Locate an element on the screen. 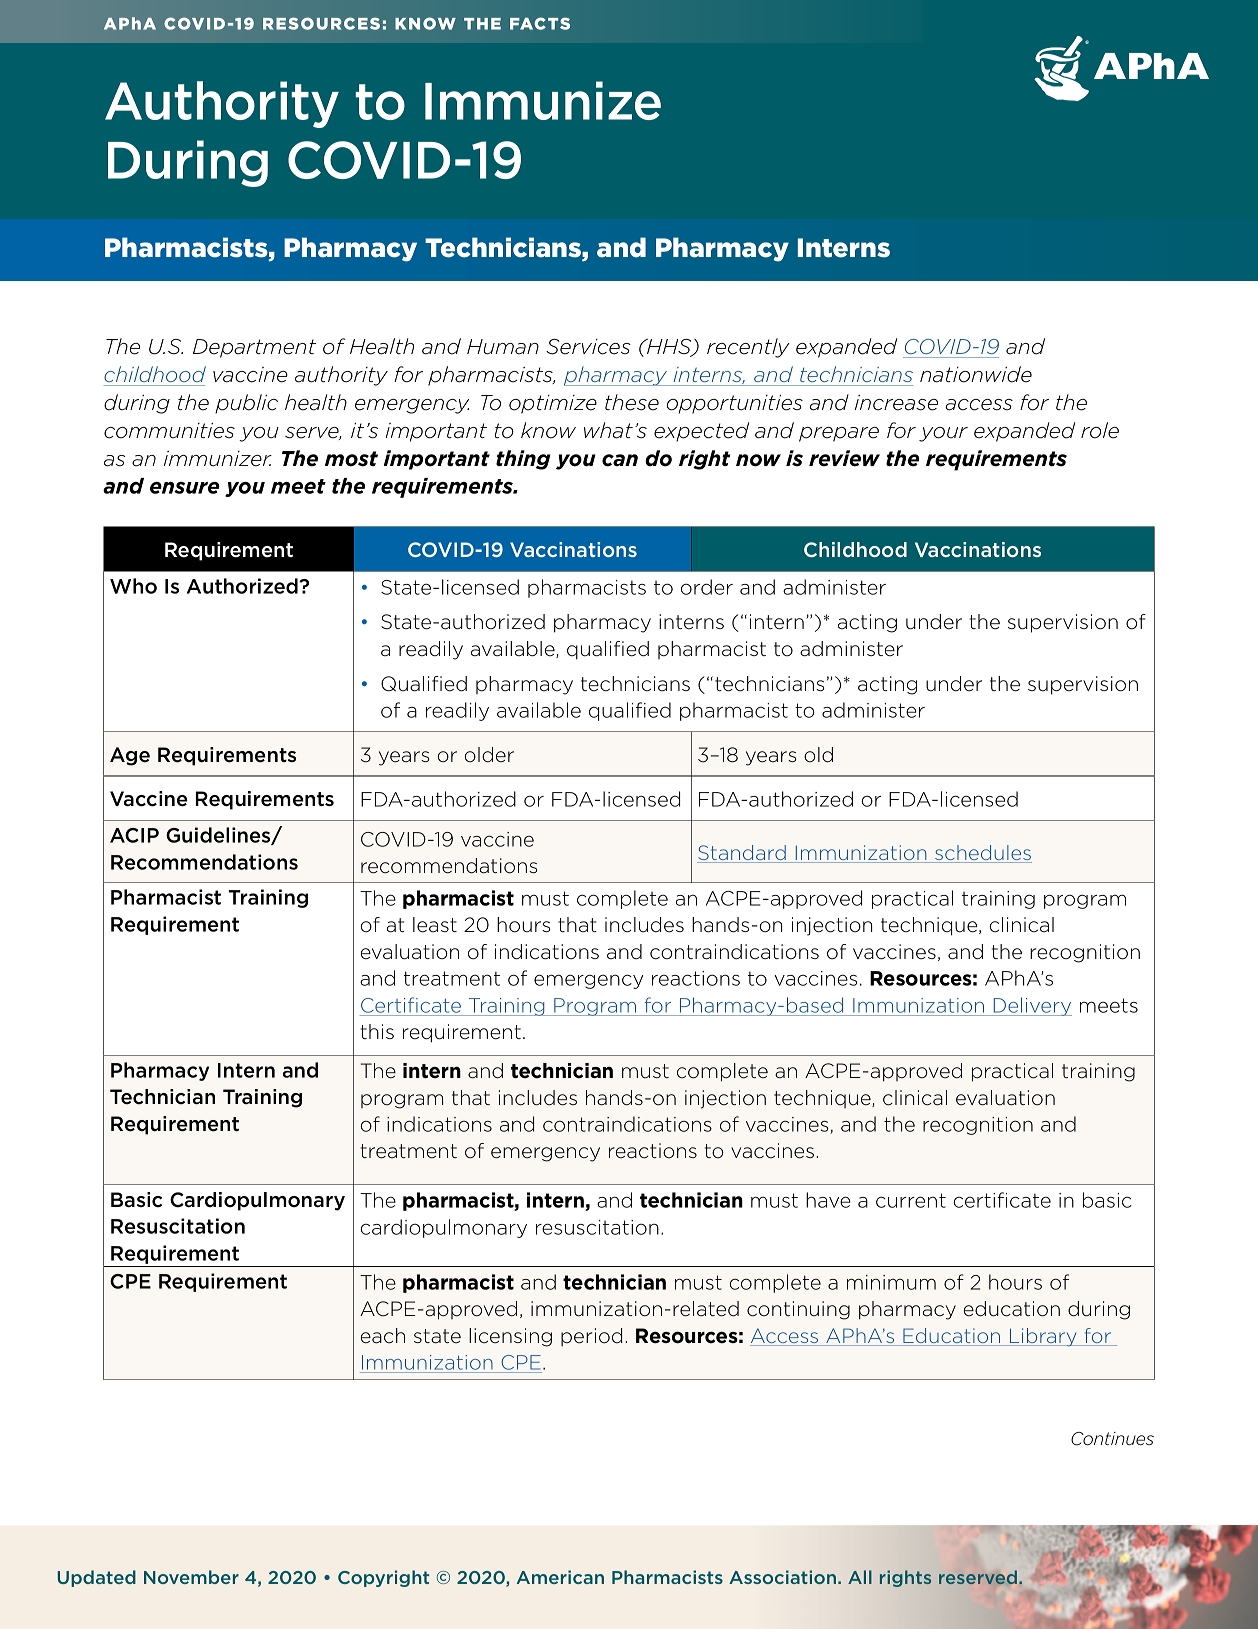 The width and height of the screenshot is (1258, 1629). older is located at coordinates (489, 755).
